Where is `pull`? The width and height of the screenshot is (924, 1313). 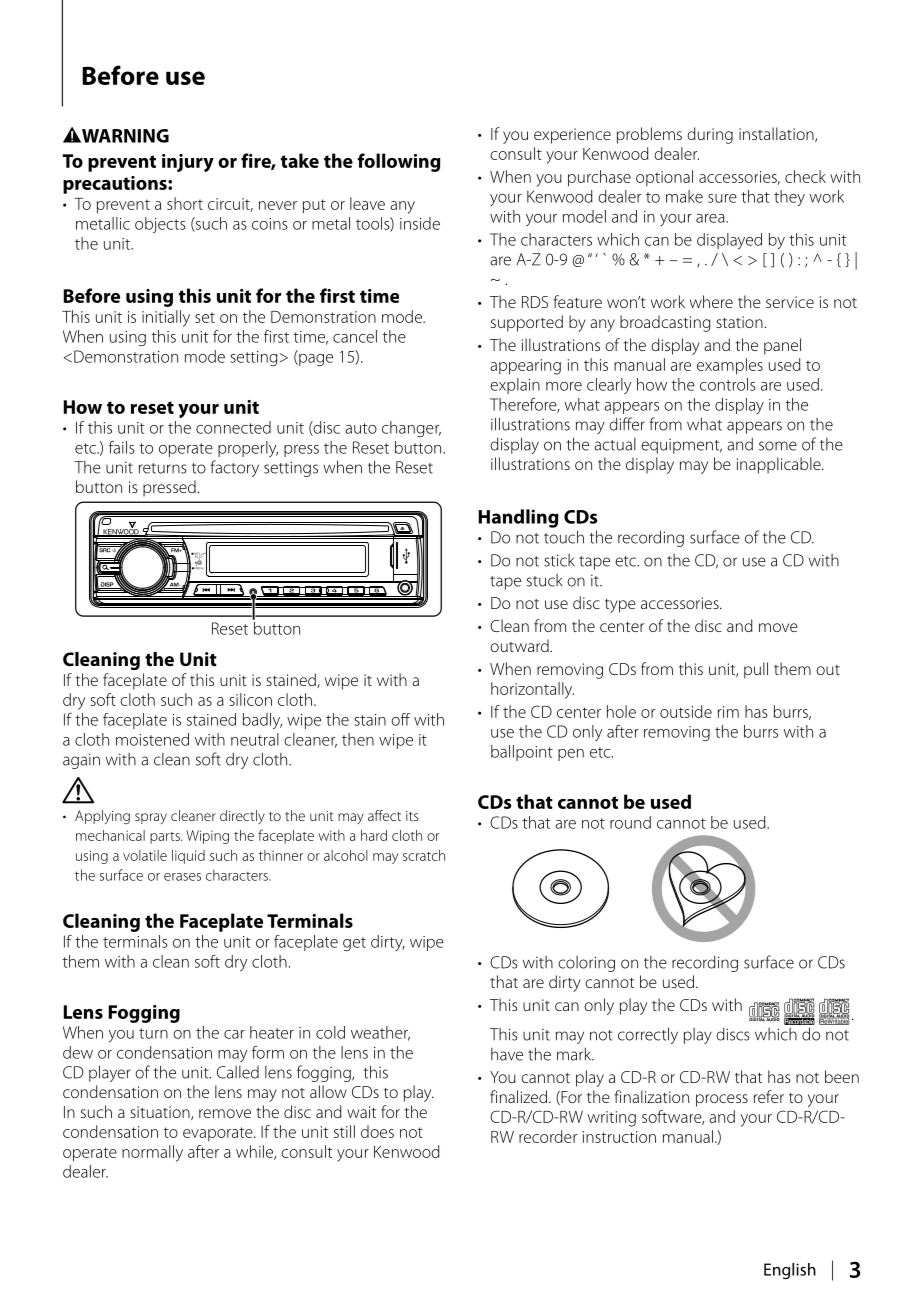
pull is located at coordinates (756, 670).
